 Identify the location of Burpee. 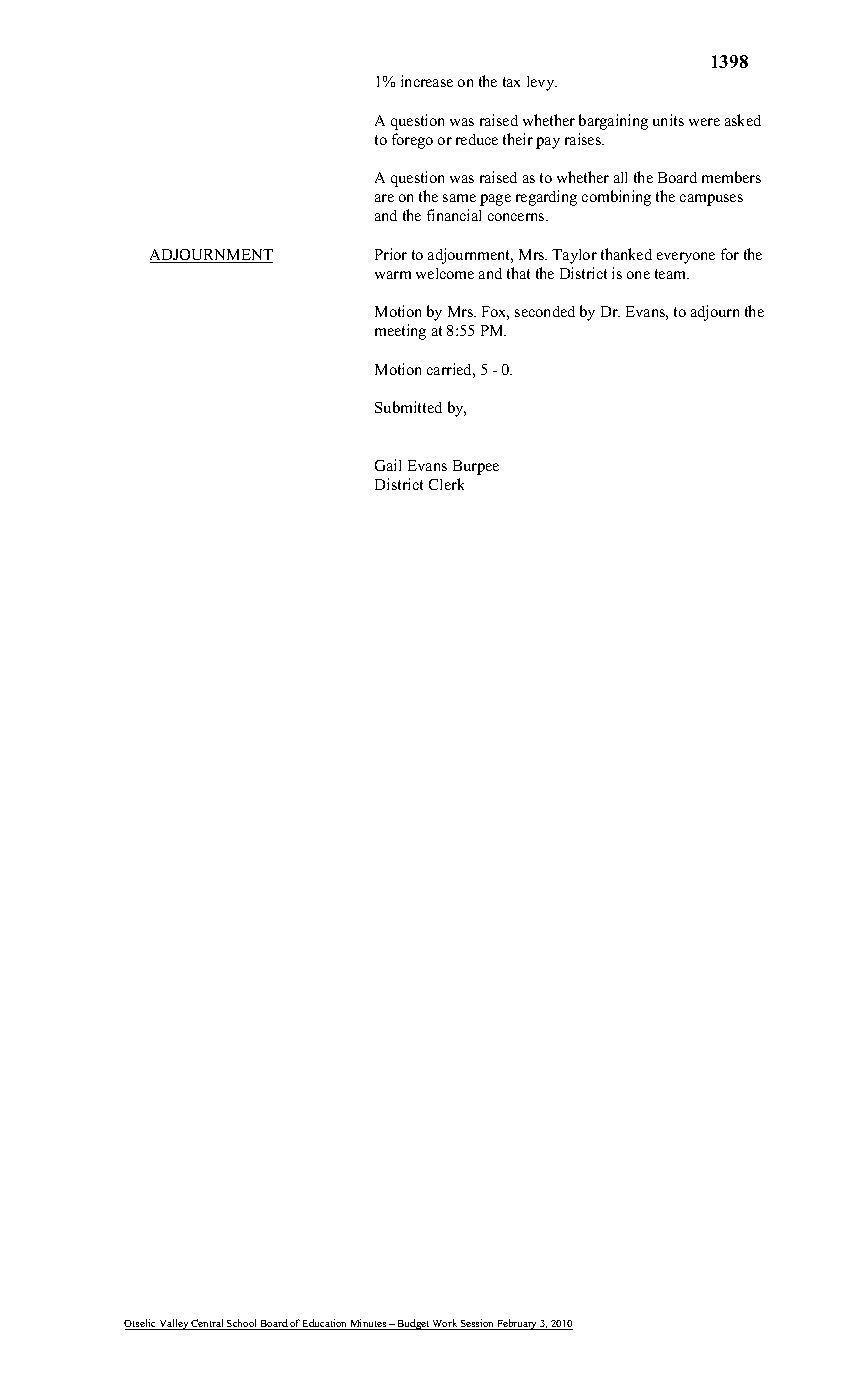
(476, 467).
